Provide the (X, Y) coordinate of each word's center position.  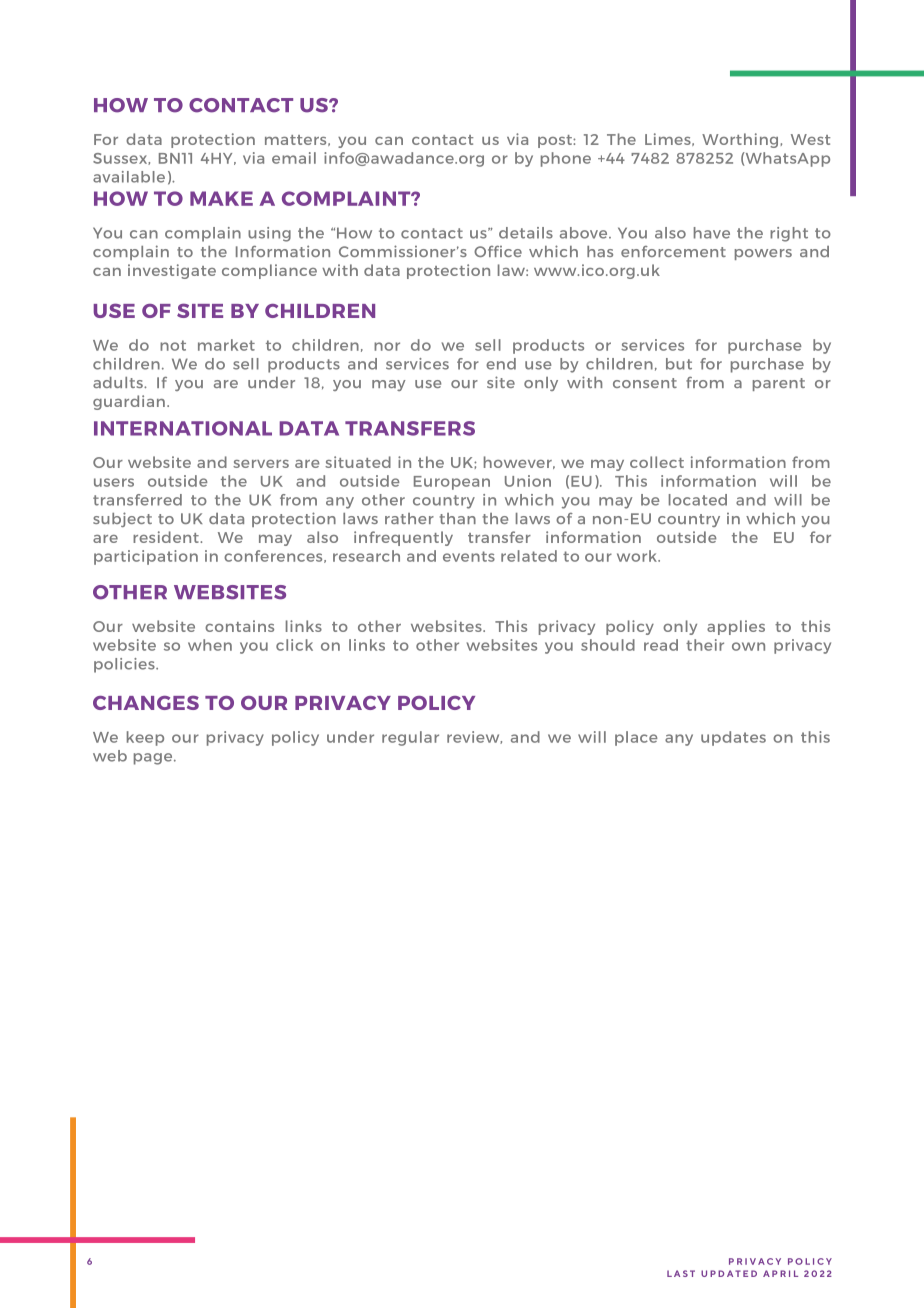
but (679, 364)
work (638, 556)
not (173, 345)
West (810, 139)
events (469, 556)
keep (145, 738)
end (501, 364)
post (556, 141)
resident (167, 537)
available (129, 177)
